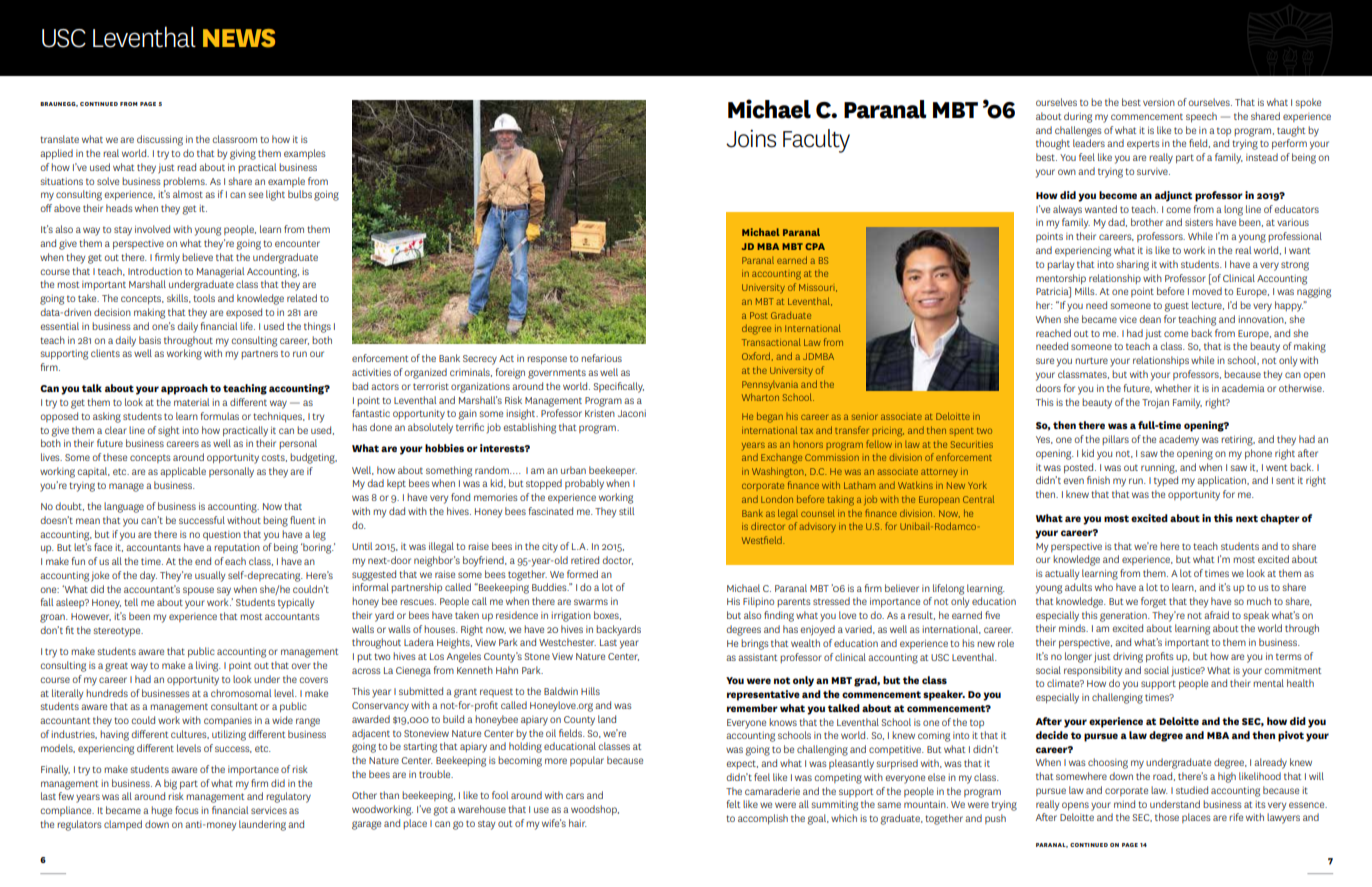 Image resolution: width=1372 pixels, height=887 pixels. I want to click on felt, so click(733, 804).
